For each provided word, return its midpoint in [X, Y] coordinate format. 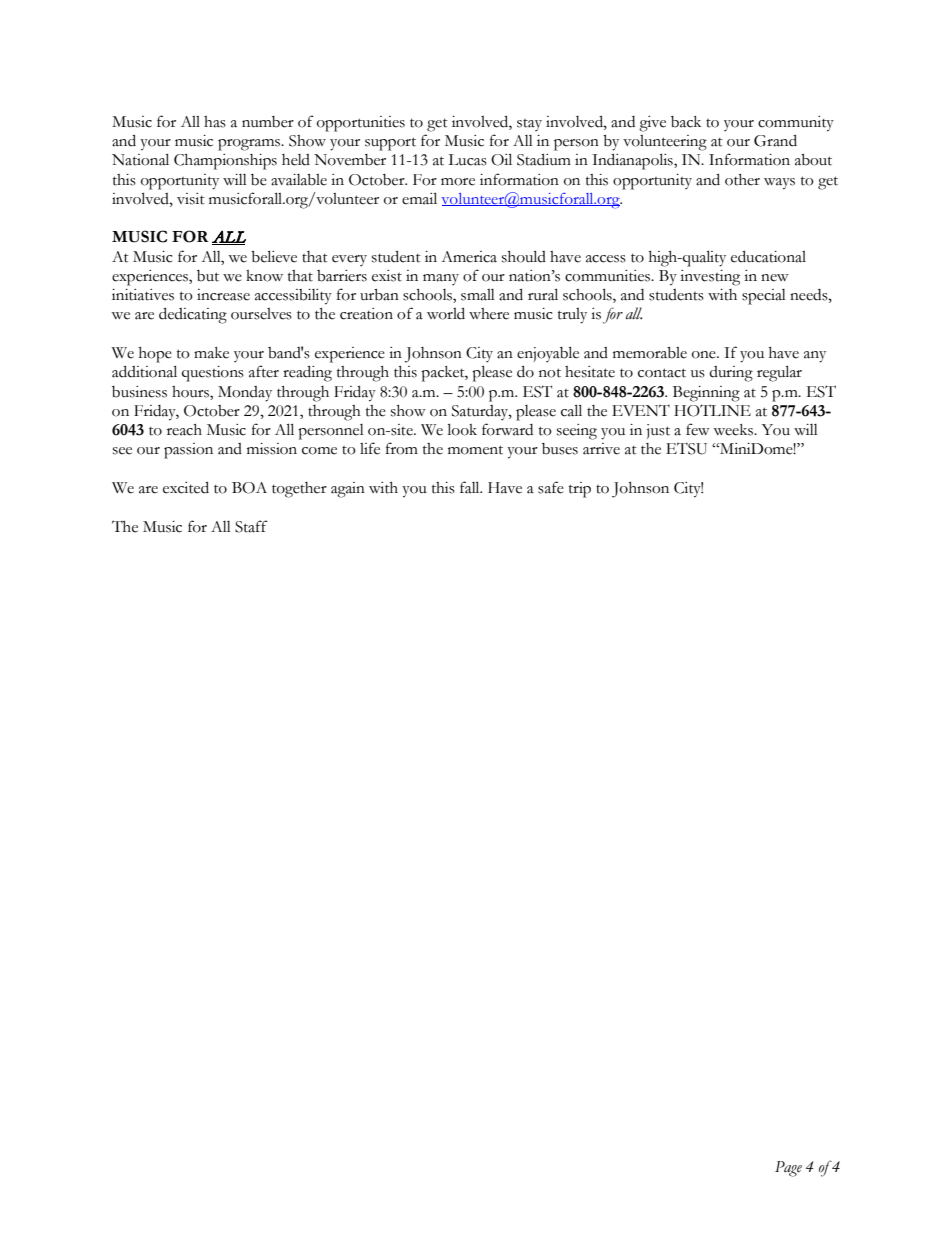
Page [788, 1169]
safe [551, 487]
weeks [734, 430]
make [211, 353]
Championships [225, 162]
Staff [251, 526]
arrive [601, 449]
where [489, 314]
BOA [249, 488]
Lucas [467, 160]
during [731, 374]
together [299, 490]
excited [186, 487]
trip [580, 490]
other [742, 180]
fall [471, 487]
